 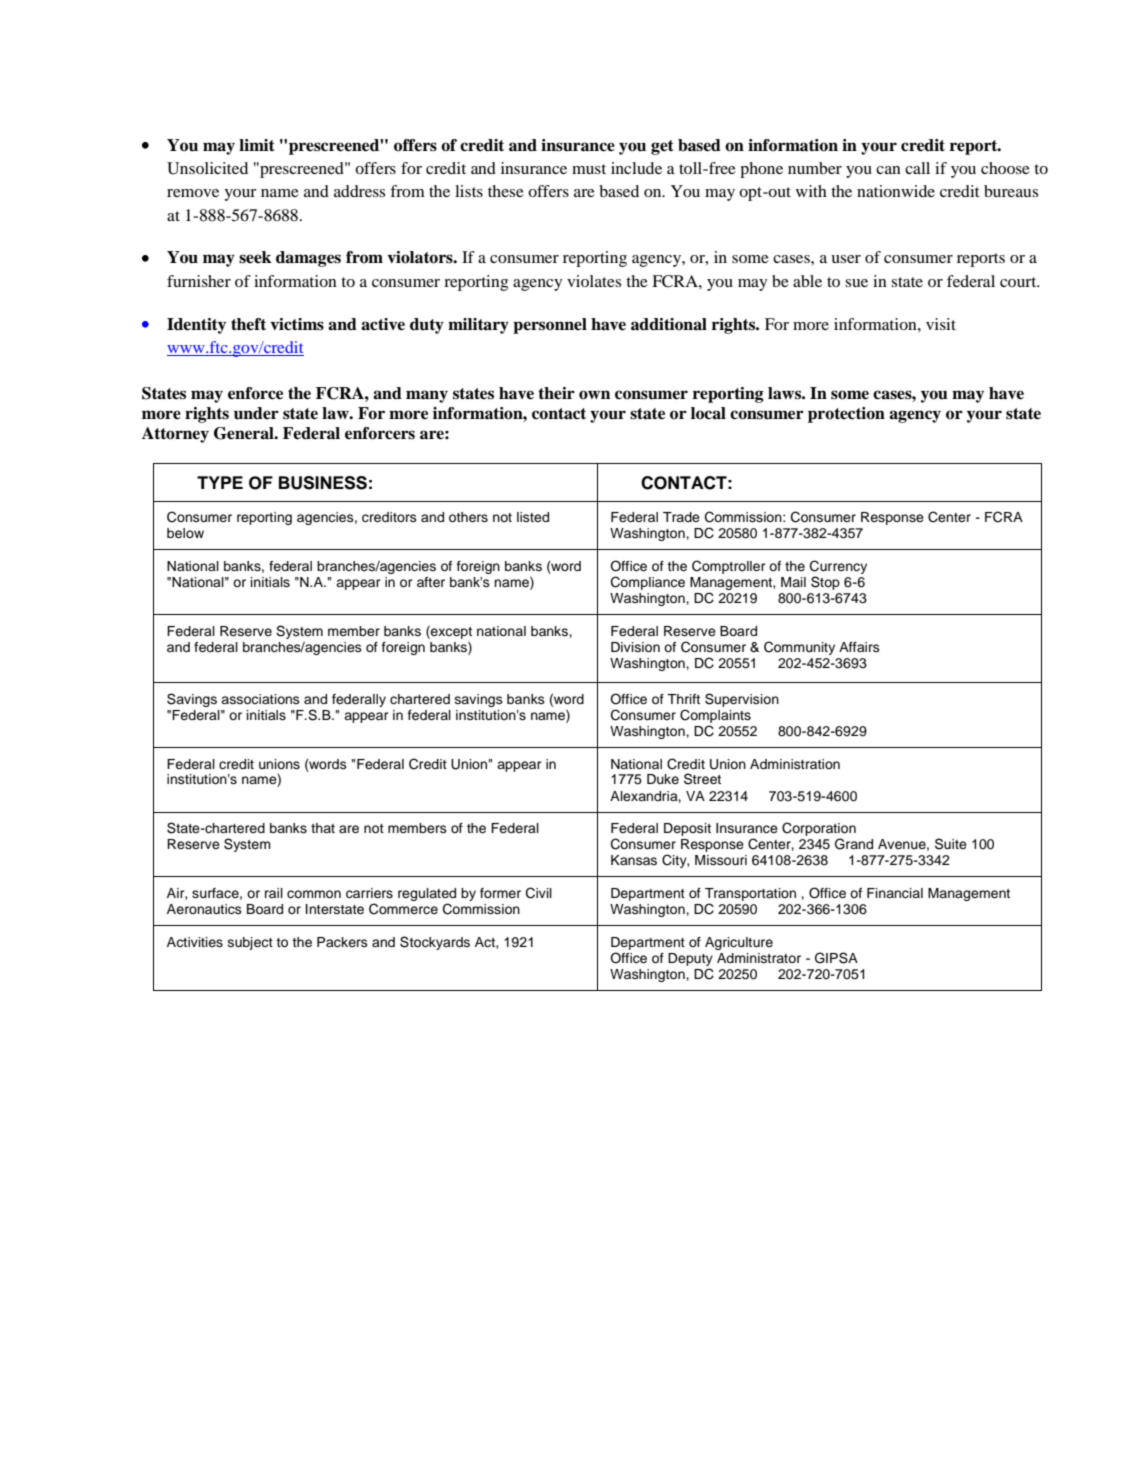 What do you see at coordinates (256, 413) in the document?
I see `under` at bounding box center [256, 413].
